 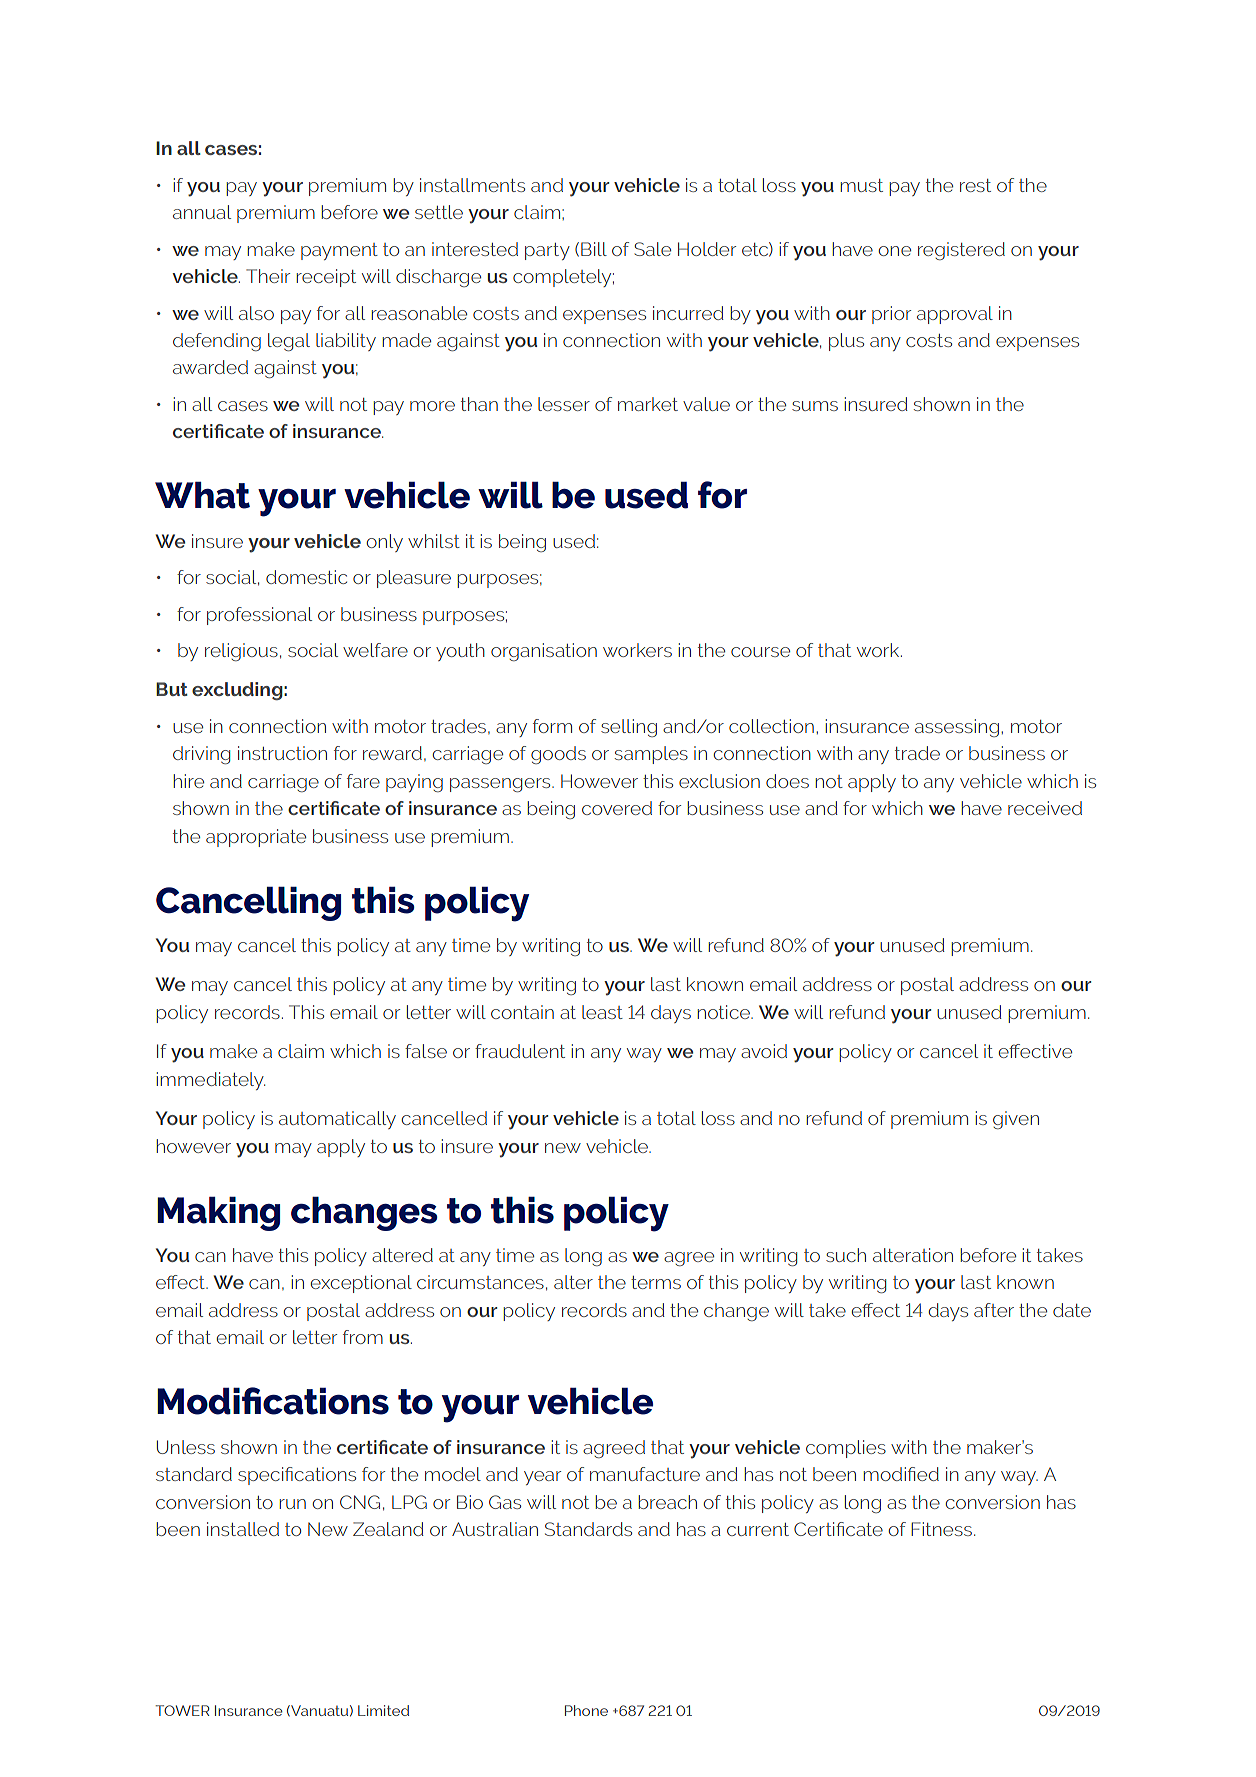 What do you see at coordinates (586, 1710) in the screenshot?
I see `Phone` at bounding box center [586, 1710].
